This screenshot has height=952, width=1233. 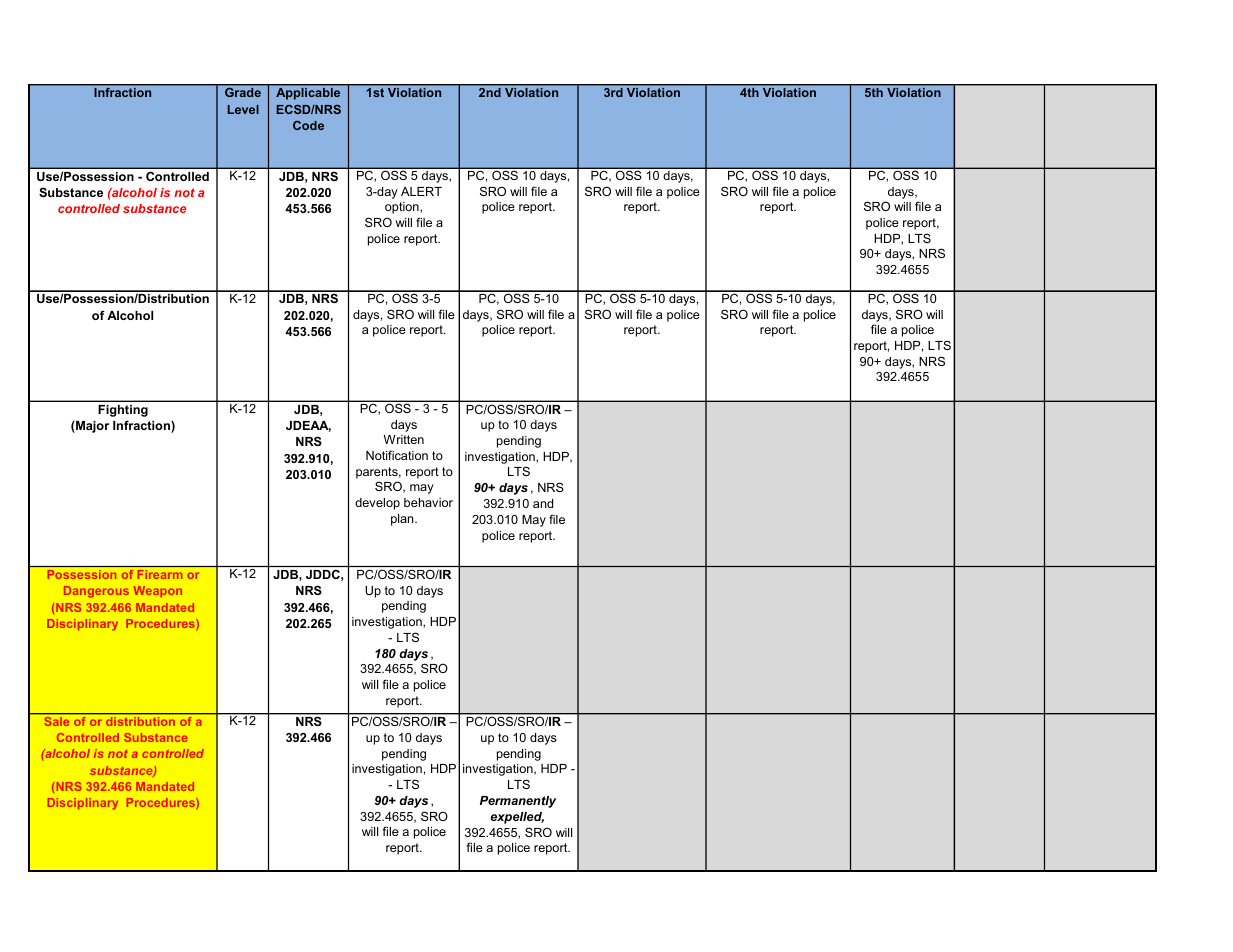 I want to click on Written, so click(x=404, y=439).
